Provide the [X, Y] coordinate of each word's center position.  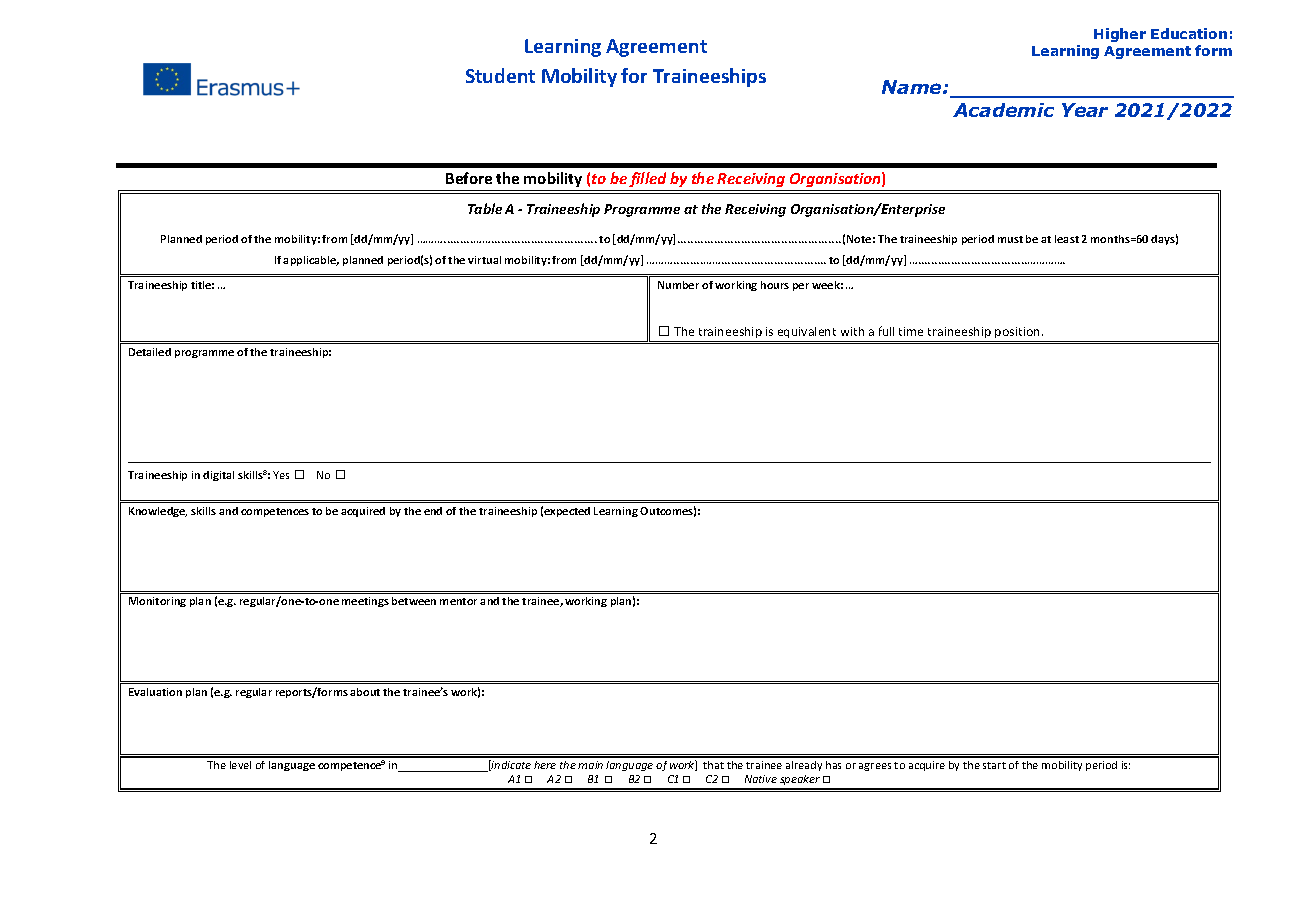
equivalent [807, 332]
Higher [1120, 35]
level [240, 765]
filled [647, 179]
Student [500, 75]
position [1019, 332]
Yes [281, 475]
